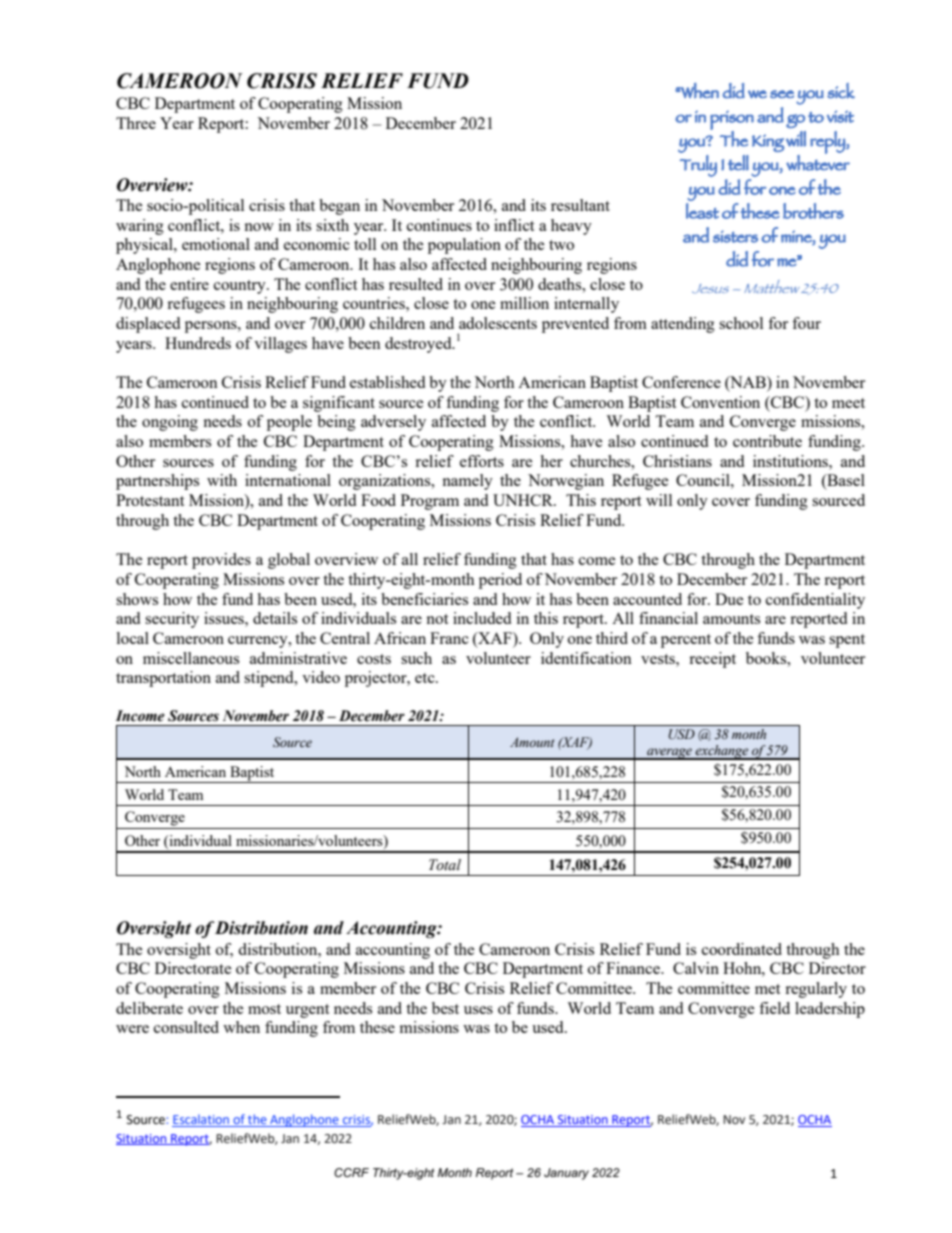  What do you see at coordinates (566, 1174) in the screenshot?
I see `January` at bounding box center [566, 1174].
